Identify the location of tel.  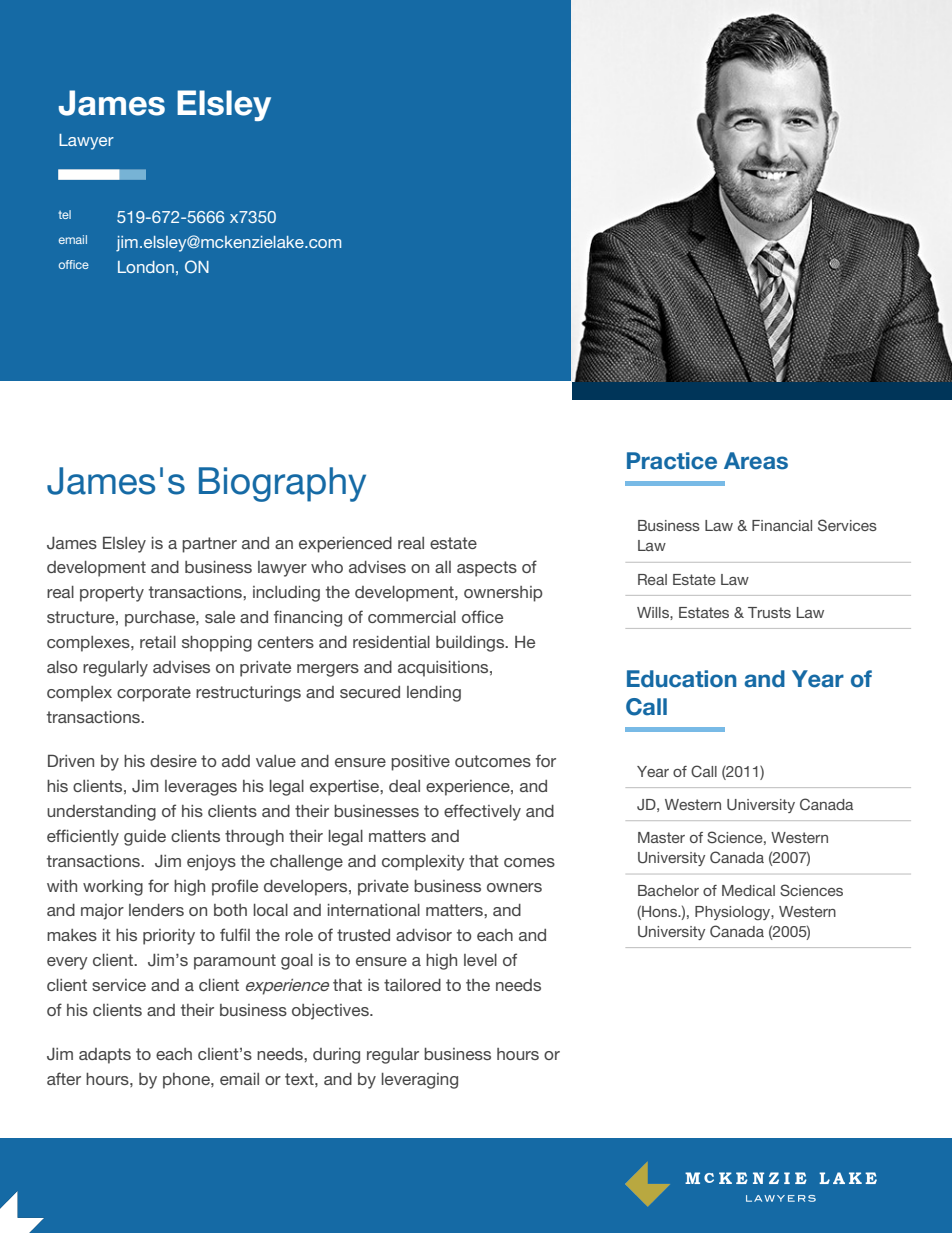
(65, 214).
